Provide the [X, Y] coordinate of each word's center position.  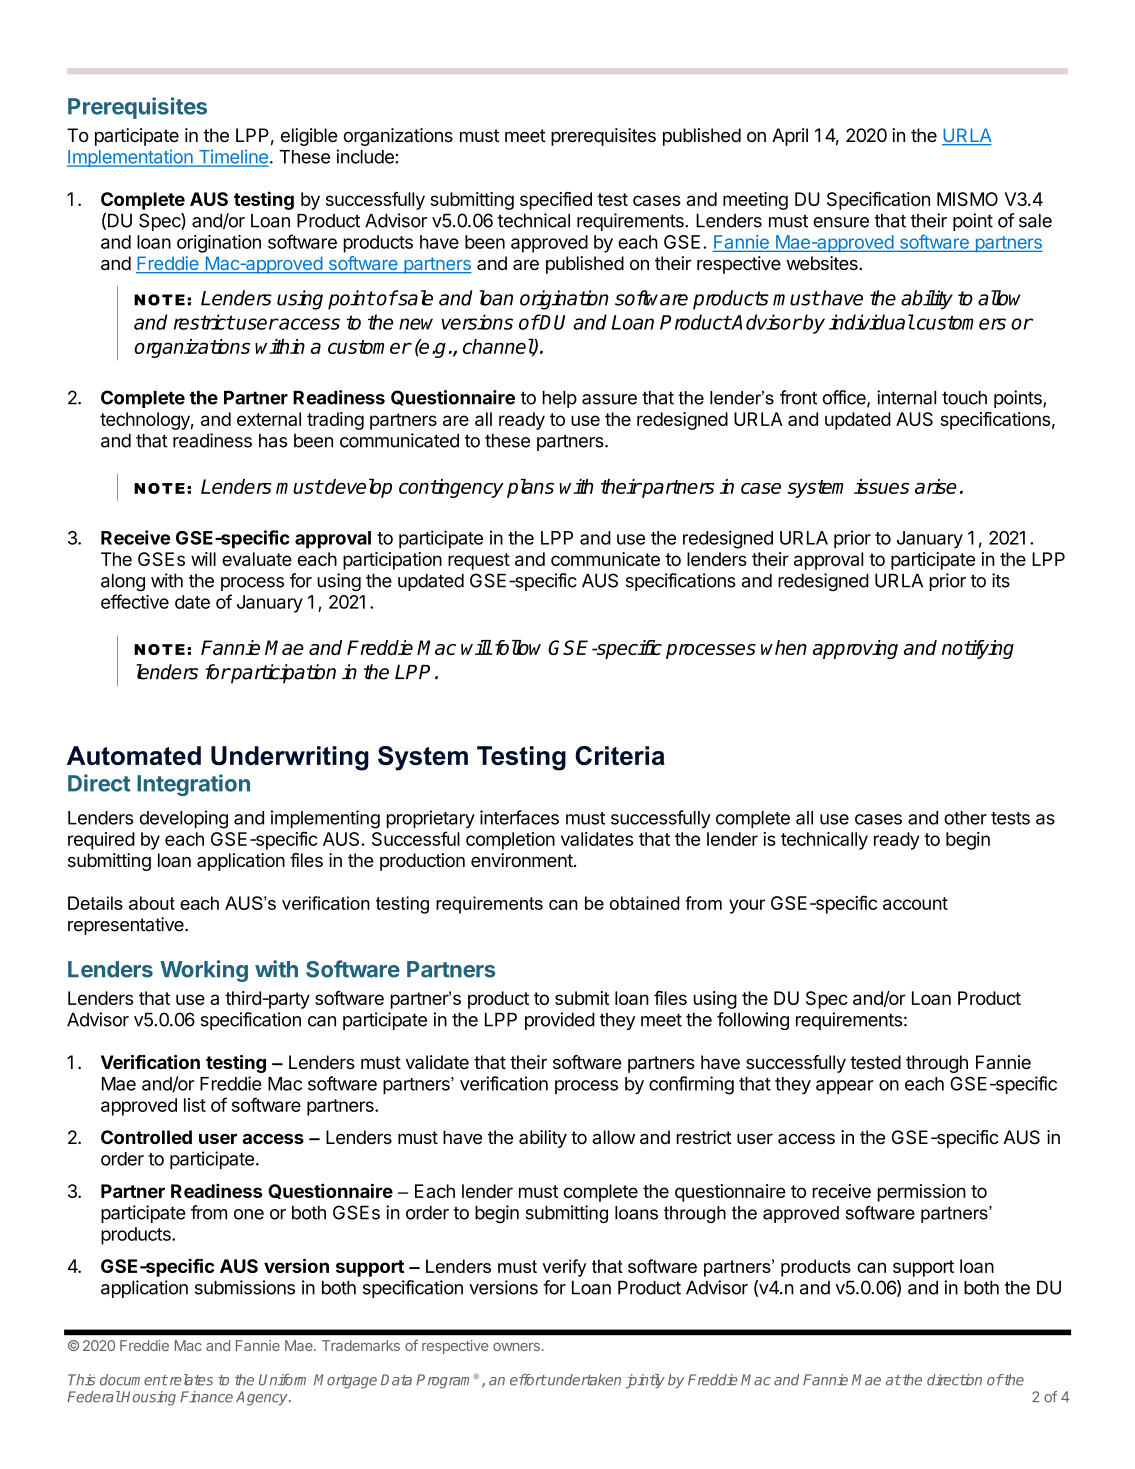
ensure [841, 222]
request [479, 561]
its [1001, 580]
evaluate [257, 559]
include [366, 156]
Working [204, 971]
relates [190, 1380]
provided [560, 1021]
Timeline [232, 157]
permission [921, 1193]
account [915, 903]
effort [528, 1380]
